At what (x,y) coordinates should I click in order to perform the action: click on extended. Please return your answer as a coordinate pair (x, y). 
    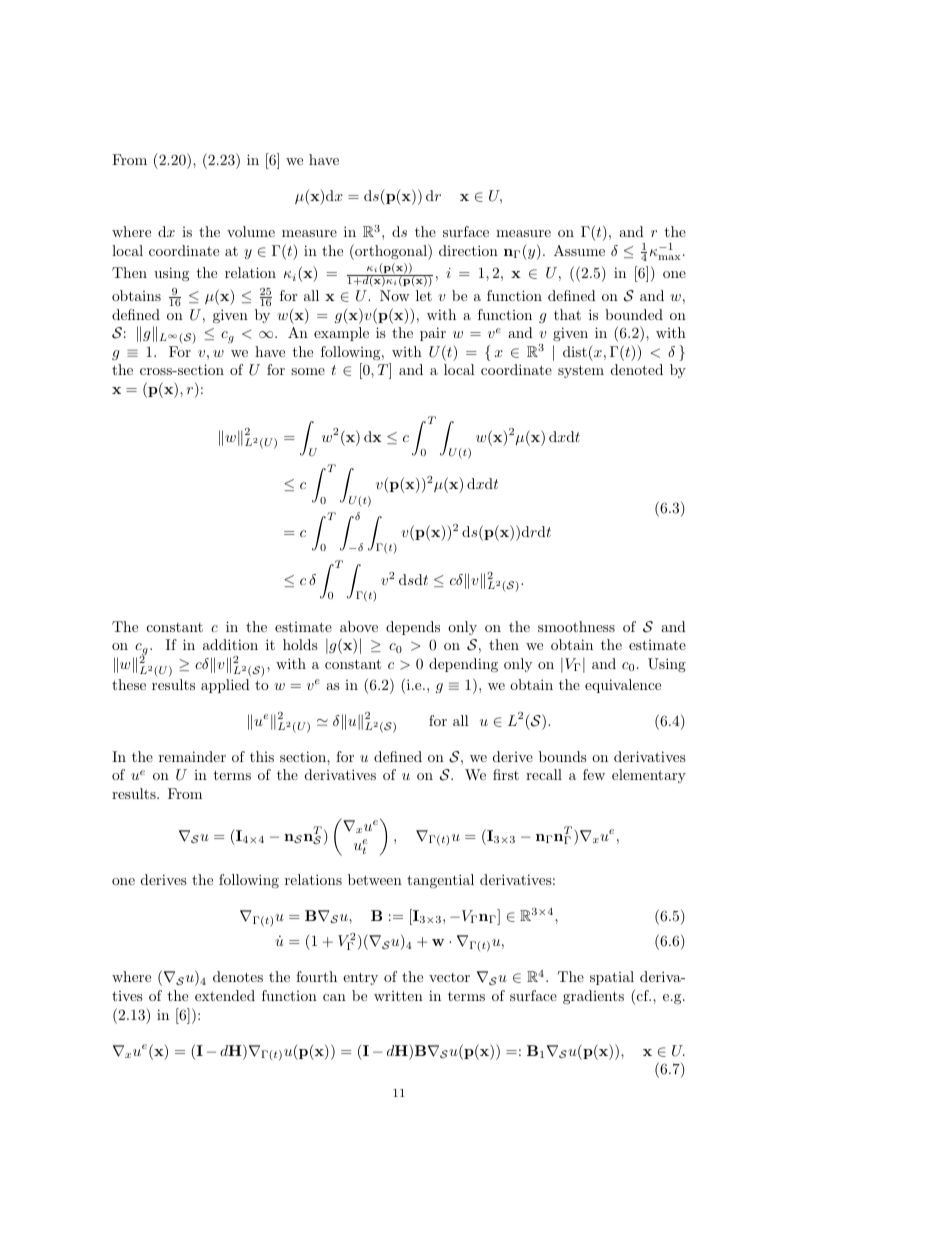
    Looking at the image, I should click on (225, 995).
